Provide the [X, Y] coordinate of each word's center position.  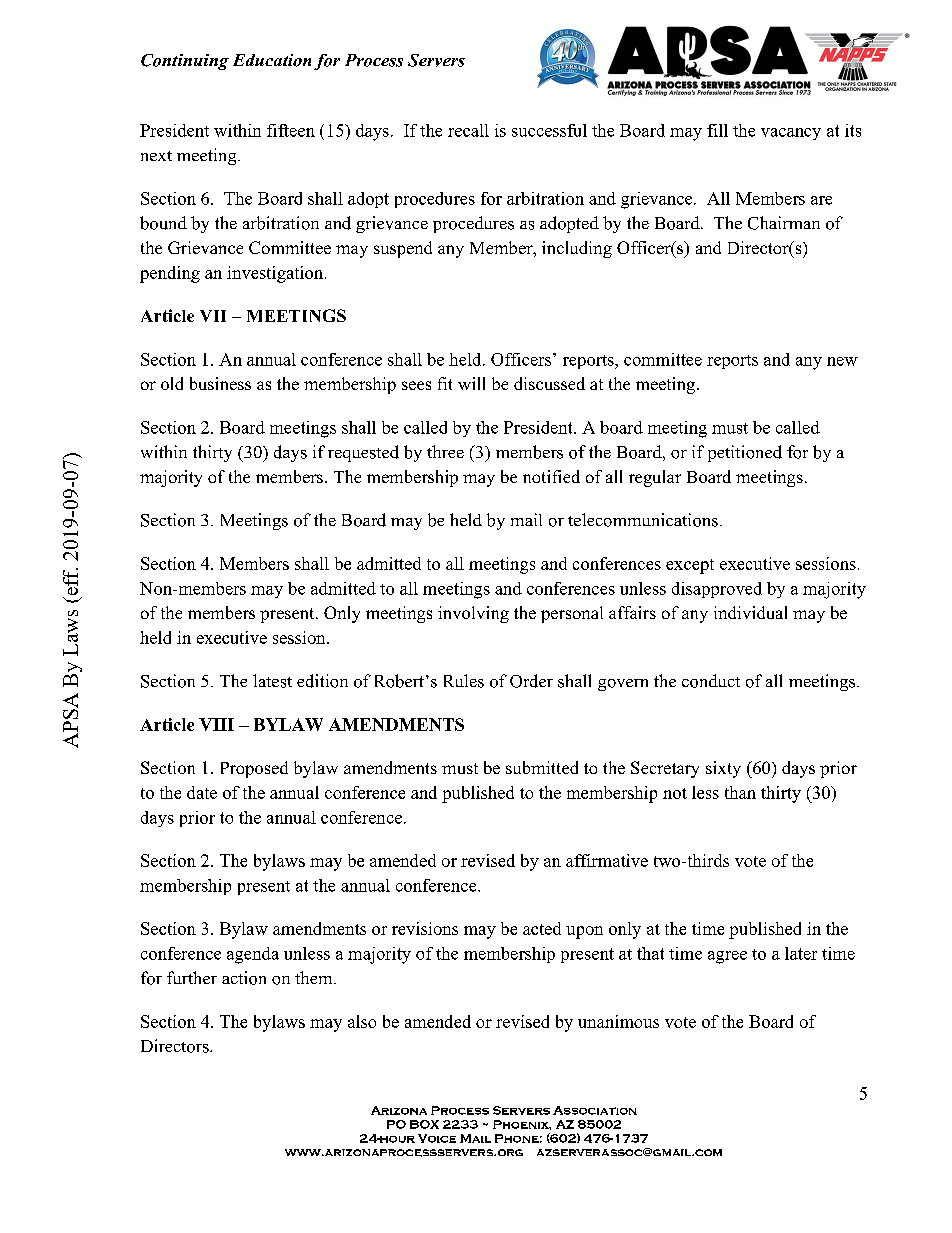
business [220, 383]
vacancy [791, 134]
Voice [437, 1138]
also [362, 1021]
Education [272, 60]
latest [272, 681]
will [471, 383]
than [740, 792]
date [202, 792]
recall [468, 130]
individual [750, 612]
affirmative [607, 860]
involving [473, 614]
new [842, 361]
